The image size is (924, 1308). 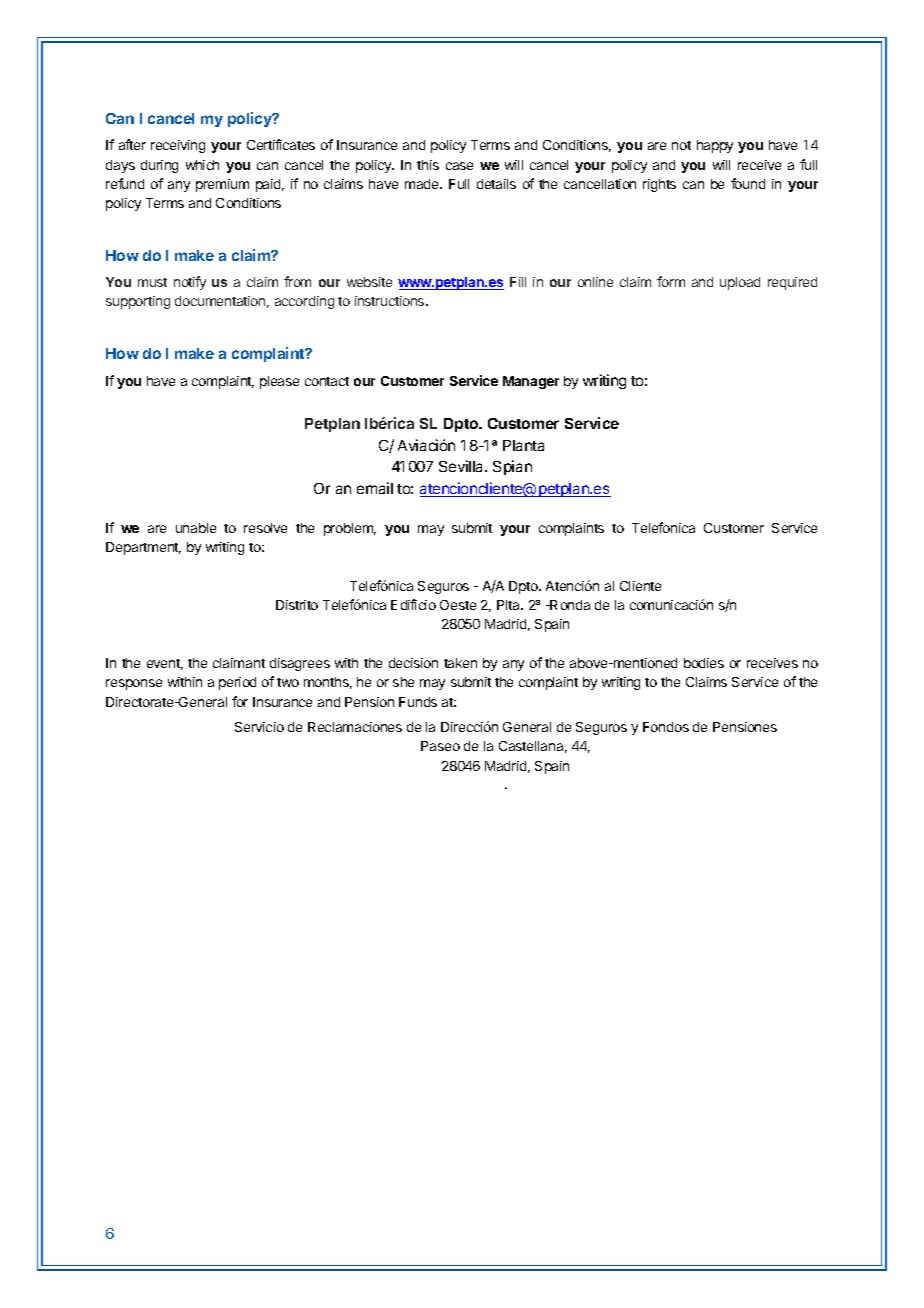 What do you see at coordinates (237, 683) in the document?
I see `period` at bounding box center [237, 683].
